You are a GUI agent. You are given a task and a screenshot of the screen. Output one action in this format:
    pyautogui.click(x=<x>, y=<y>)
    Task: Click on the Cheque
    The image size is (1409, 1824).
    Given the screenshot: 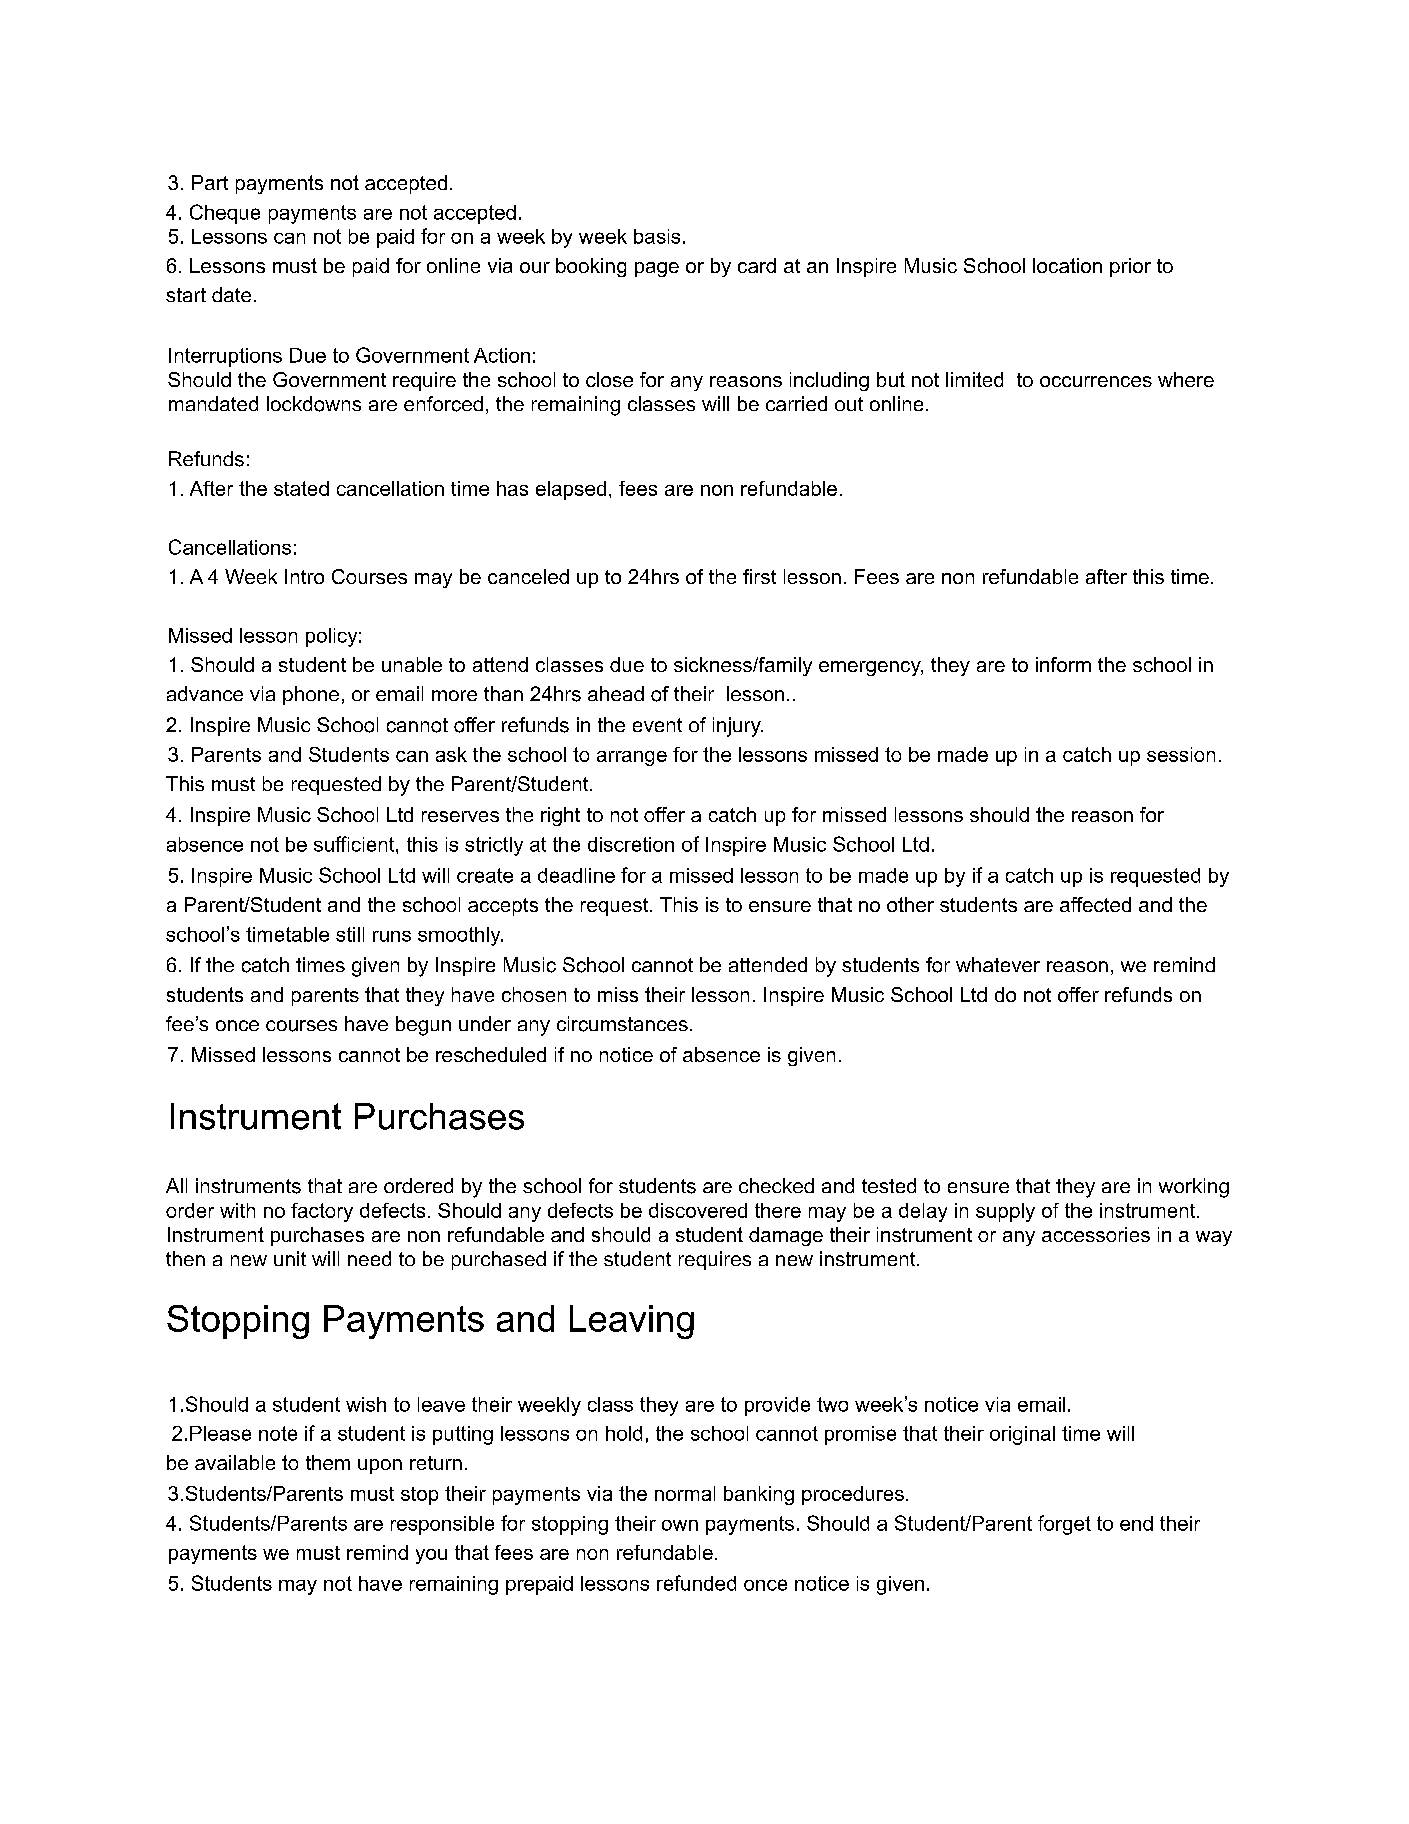 What is the action you would take?
    pyautogui.click(x=225, y=214)
